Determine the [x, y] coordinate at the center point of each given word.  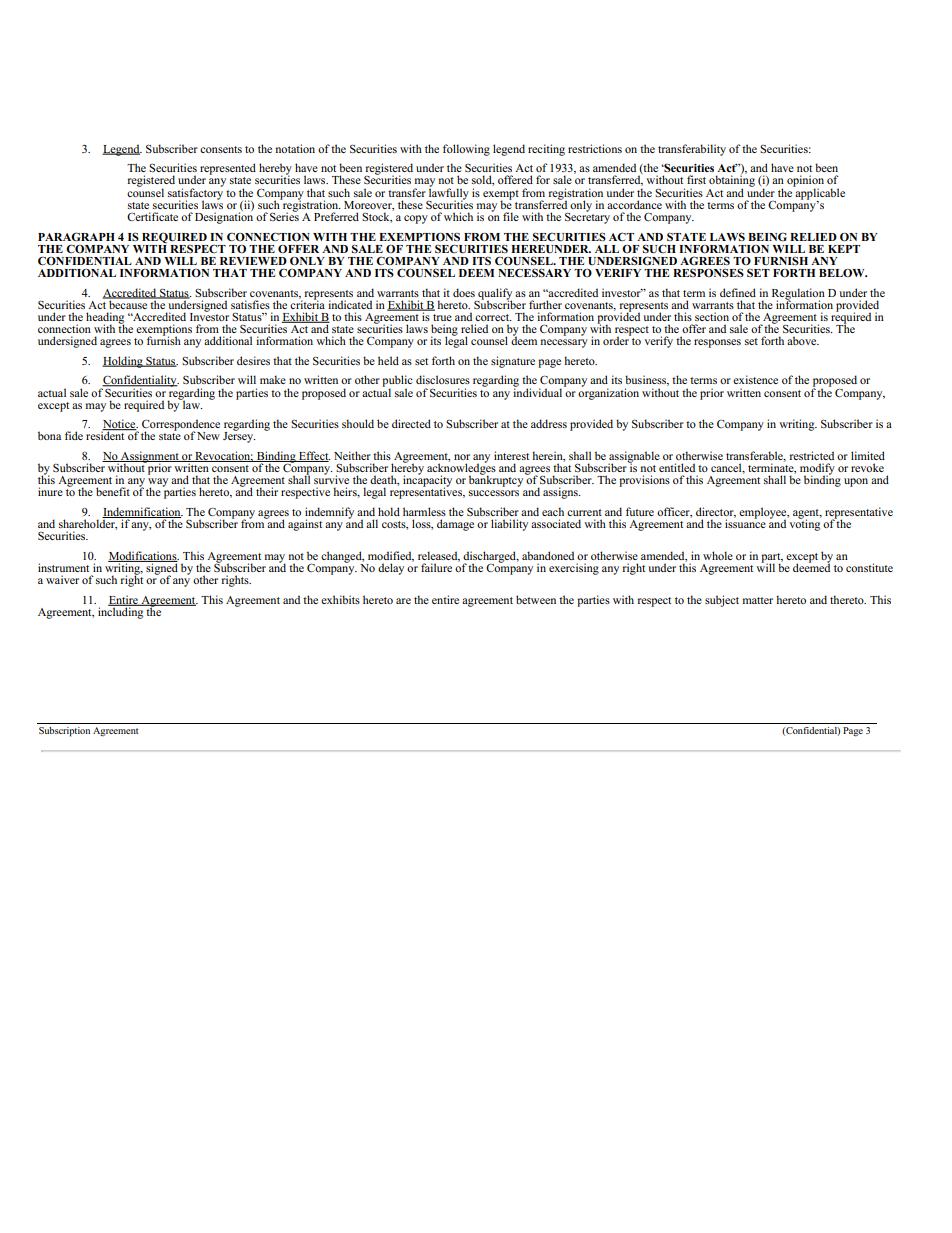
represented [228, 169]
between [536, 599]
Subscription [64, 732]
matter [758, 600]
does [464, 292]
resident [106, 434]
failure [436, 567]
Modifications [143, 556]
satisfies [250, 304]
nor [462, 457]
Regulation [798, 295]
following [466, 150]
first [696, 179]
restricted [812, 455]
